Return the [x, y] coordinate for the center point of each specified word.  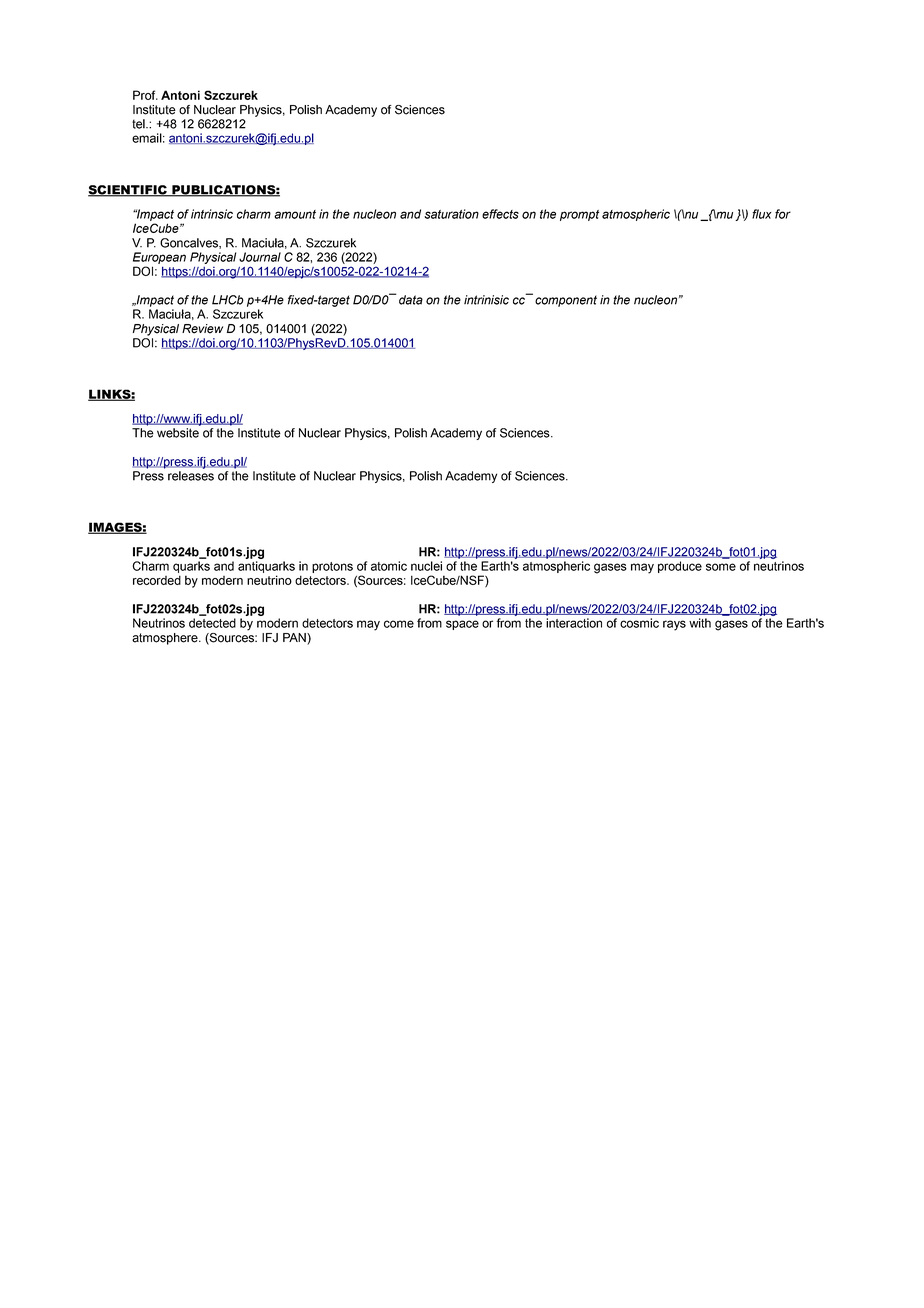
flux [762, 214]
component [566, 301]
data [411, 300]
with [700, 623]
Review [202, 329]
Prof [145, 95]
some [721, 567]
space [462, 625]
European [159, 258]
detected [212, 623]
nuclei [426, 566]
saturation [451, 214]
